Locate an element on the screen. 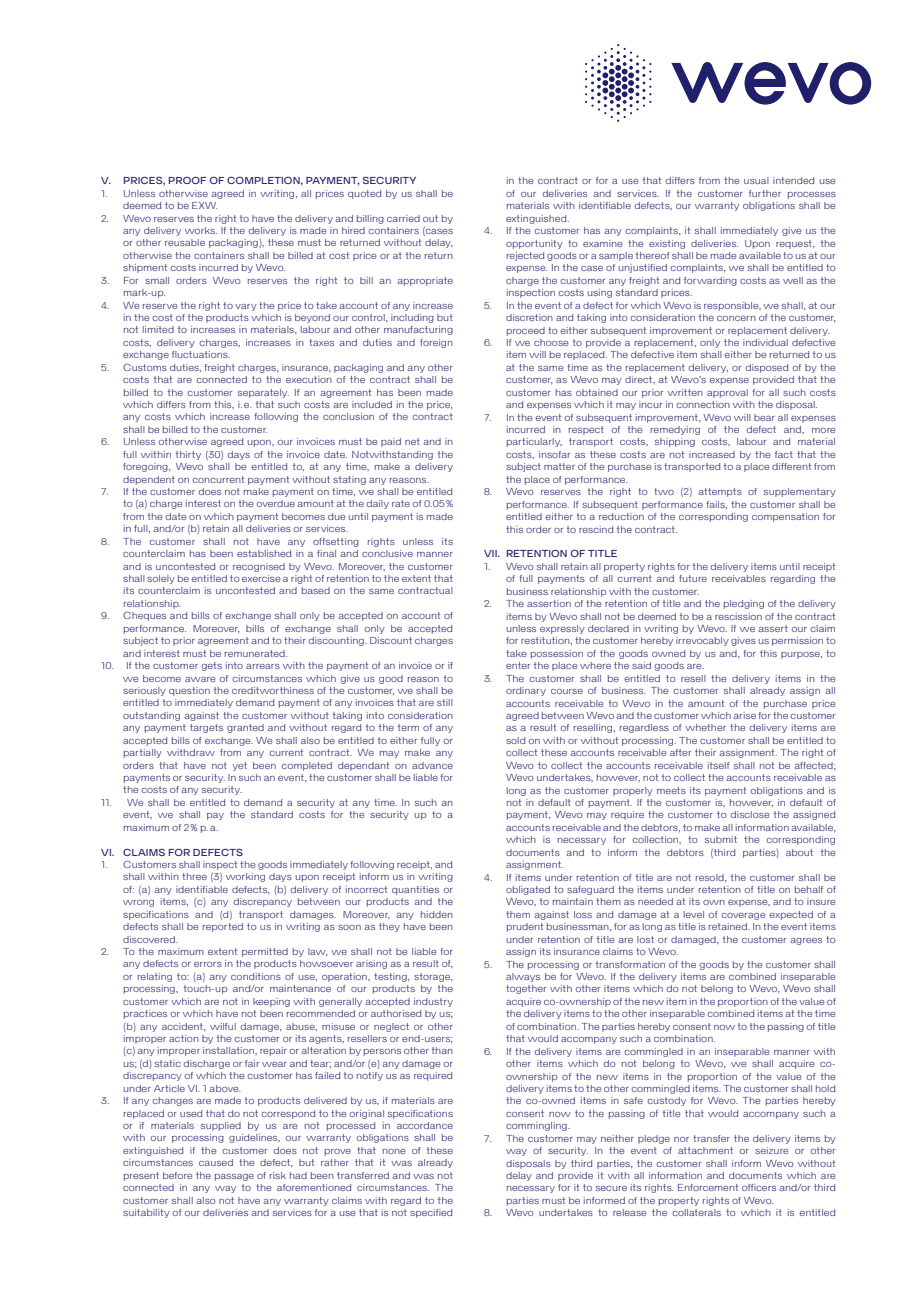 The image size is (924, 1308). established is located at coordinates (264, 553).
